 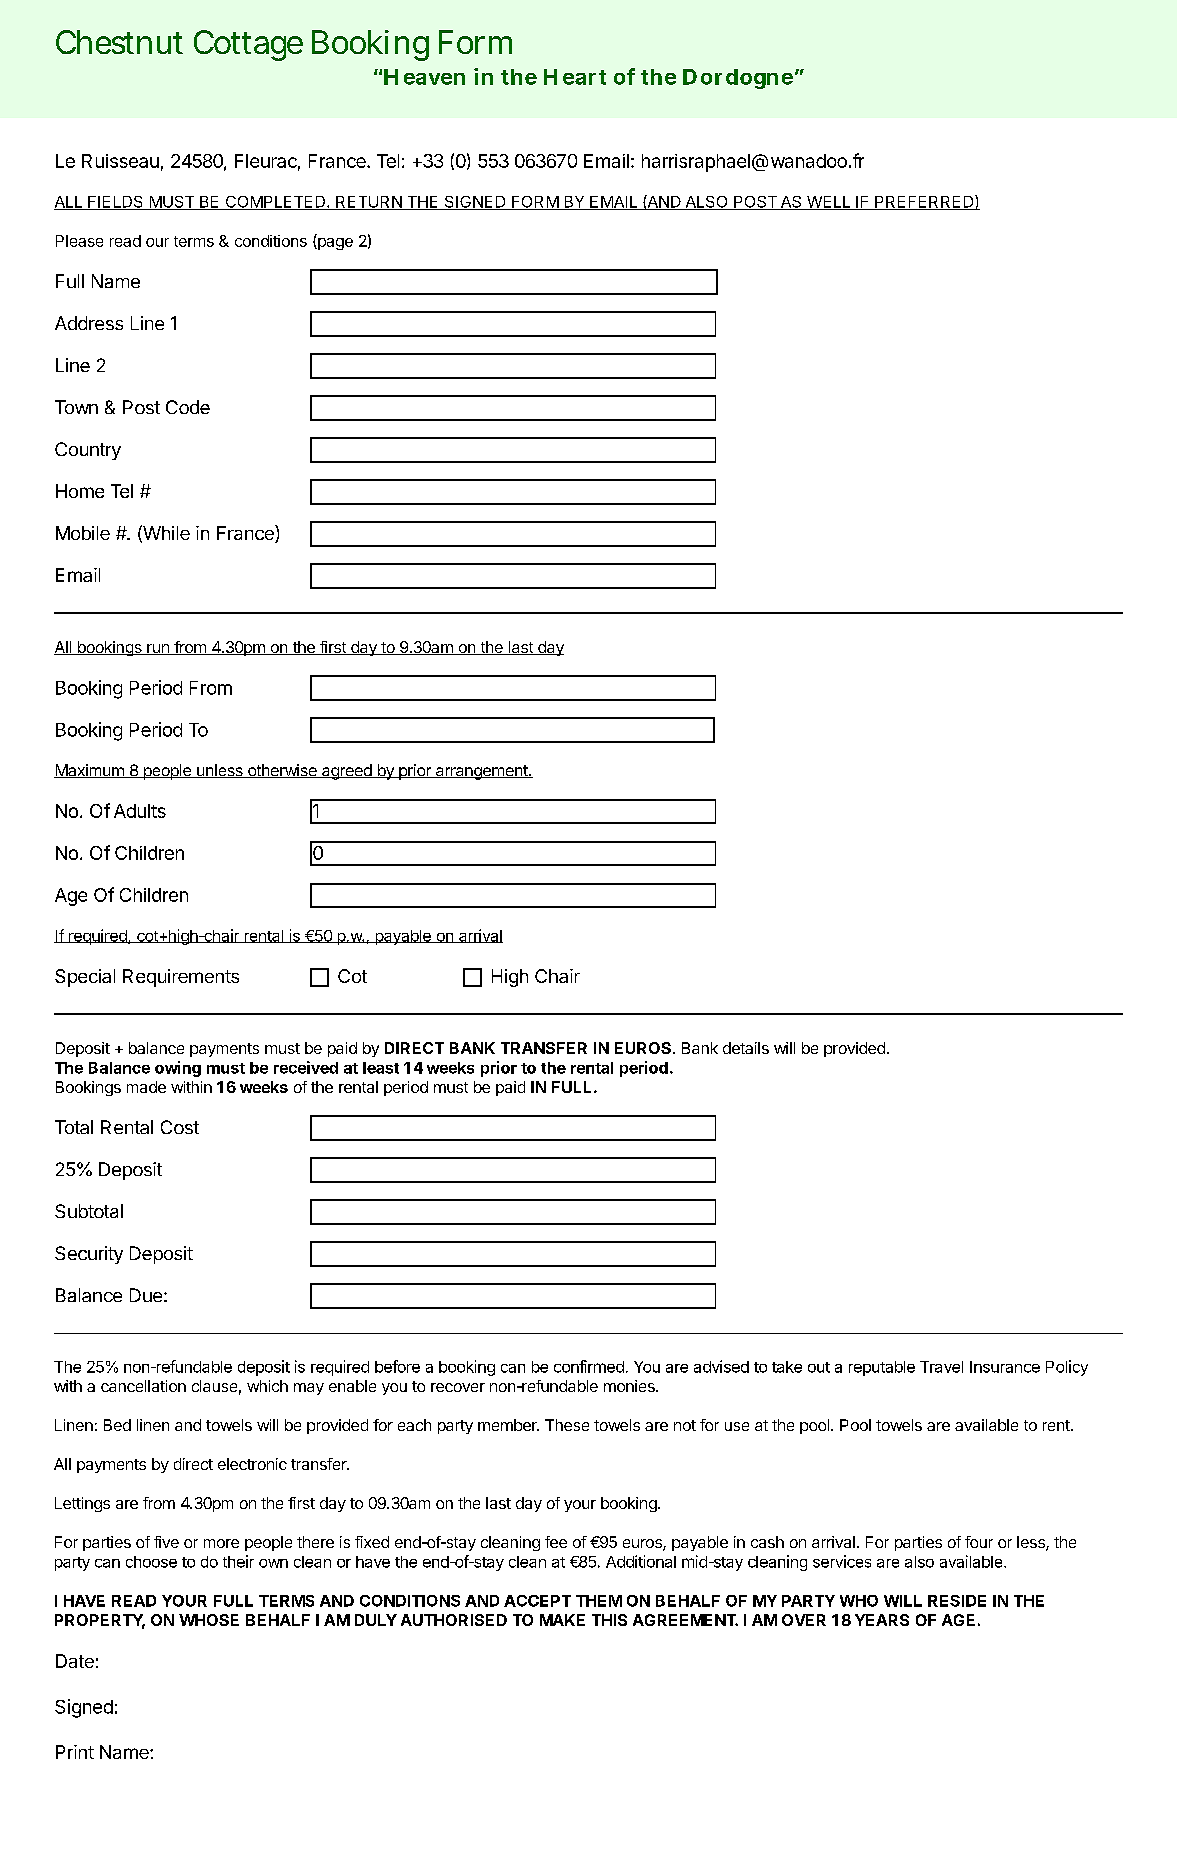 What do you see at coordinates (882, 1620) in the screenshot?
I see `YEARS` at bounding box center [882, 1620].
